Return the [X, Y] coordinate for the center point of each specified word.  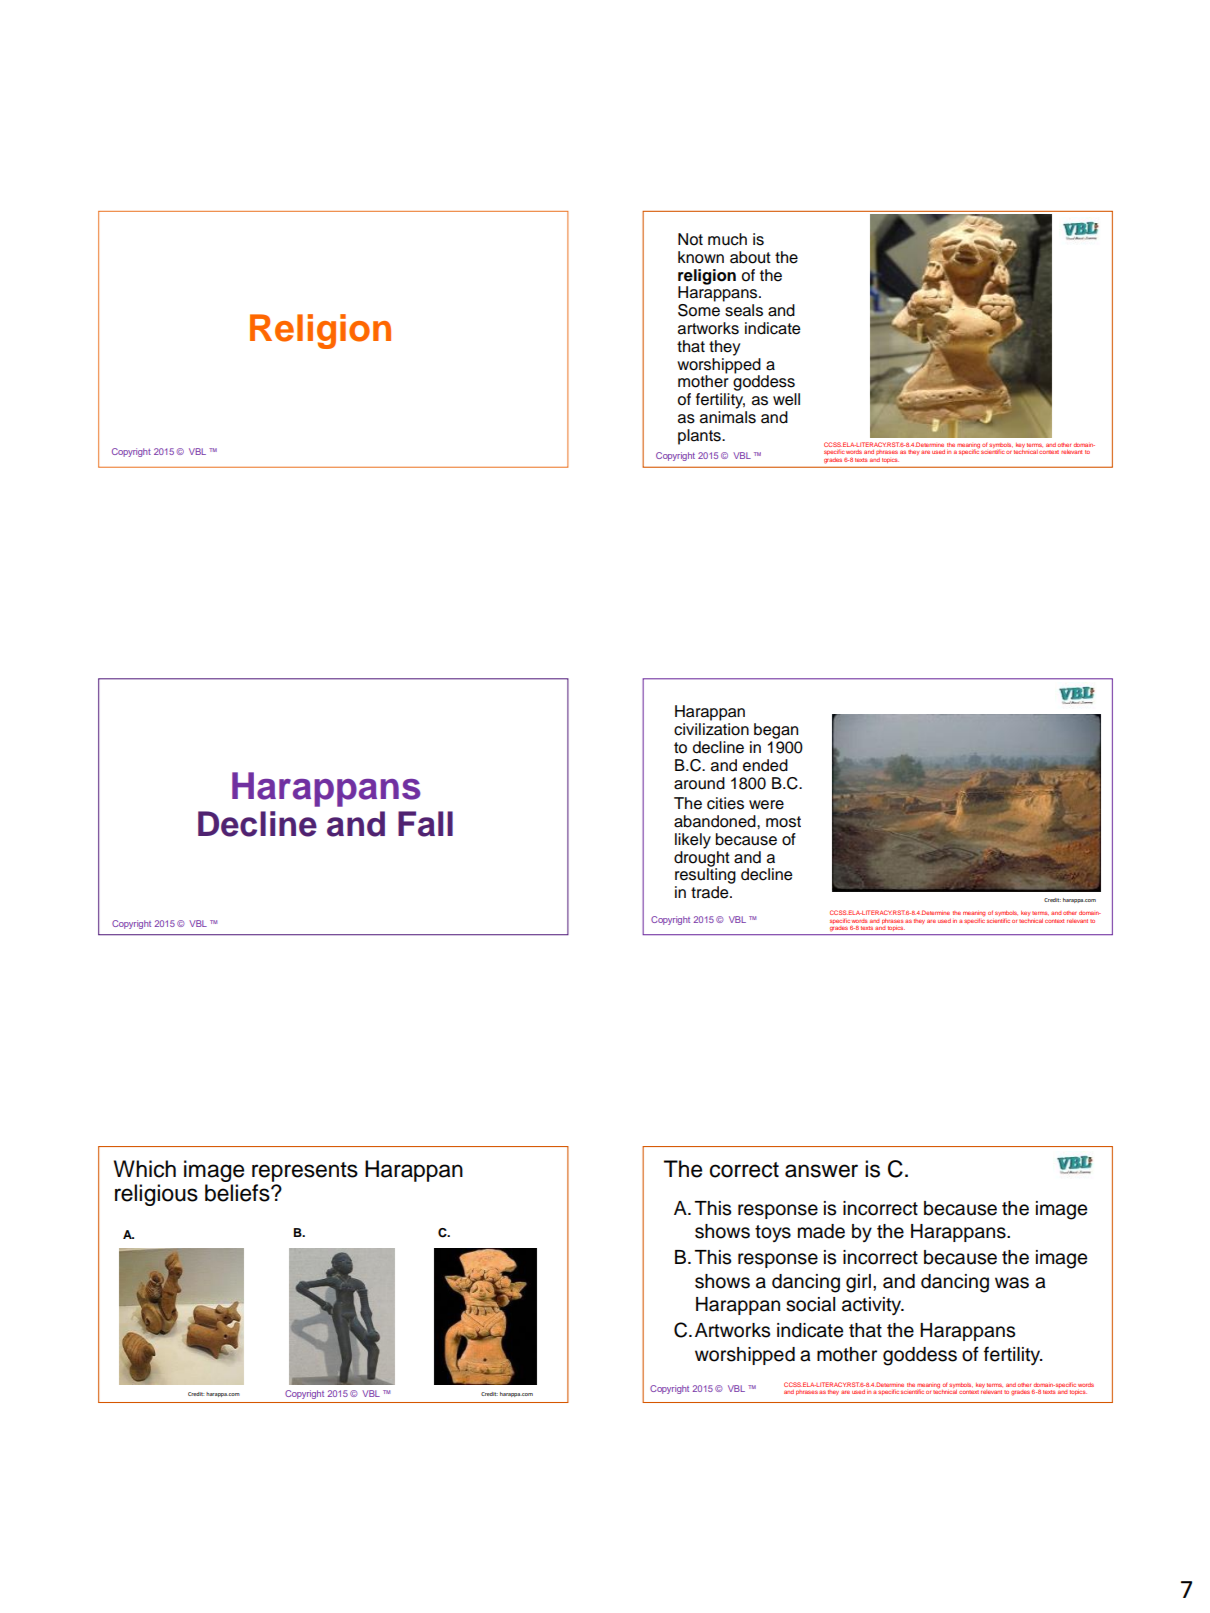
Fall [425, 824]
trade [711, 892]
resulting [705, 875]
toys [773, 1233]
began [776, 731]
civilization [711, 729]
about [750, 257]
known [701, 257]
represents [305, 1172]
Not [690, 239]
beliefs [238, 1193]
